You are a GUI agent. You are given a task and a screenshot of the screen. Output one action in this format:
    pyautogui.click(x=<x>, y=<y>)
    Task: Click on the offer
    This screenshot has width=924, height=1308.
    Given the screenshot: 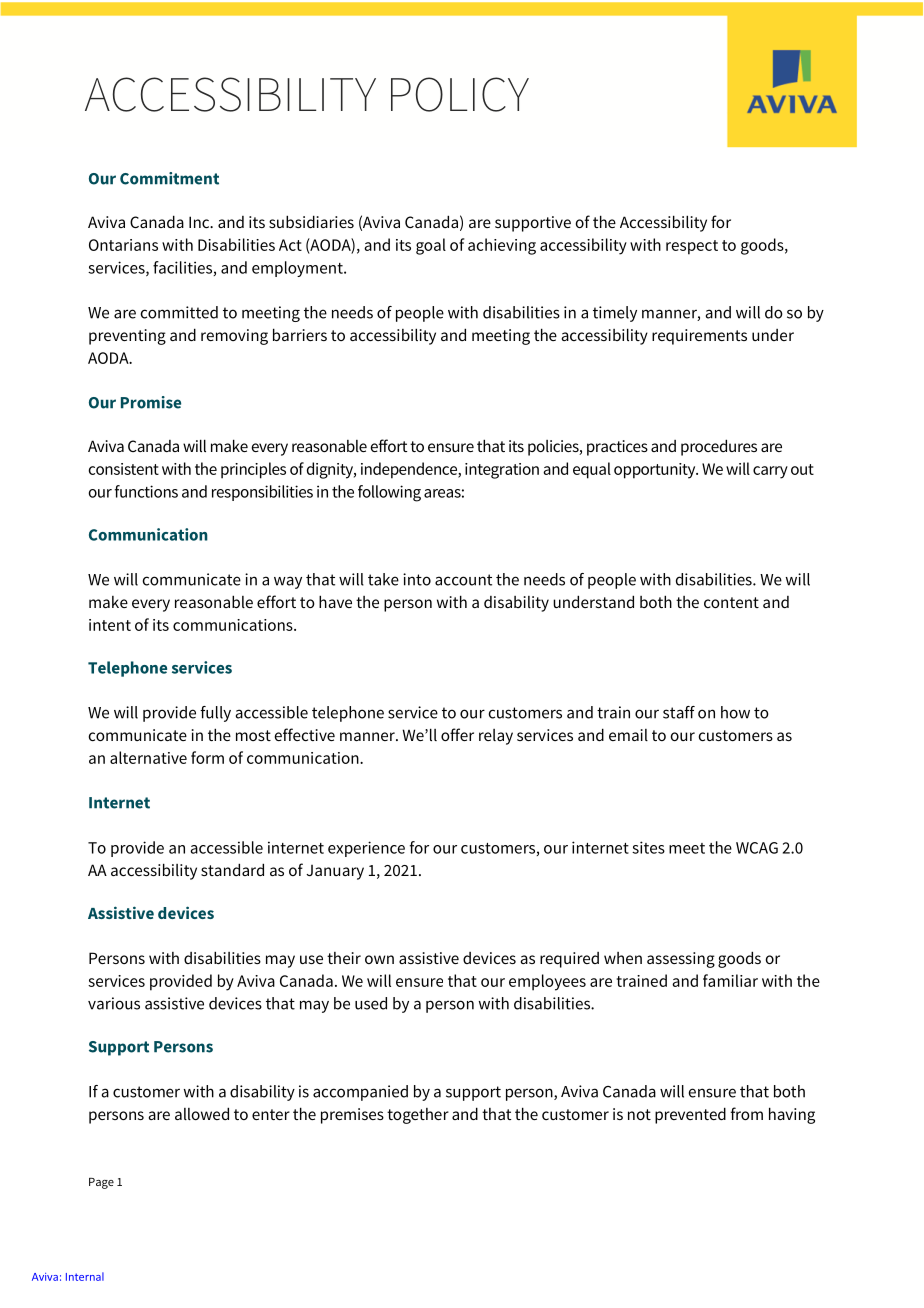 What is the action you would take?
    pyautogui.click(x=457, y=734)
